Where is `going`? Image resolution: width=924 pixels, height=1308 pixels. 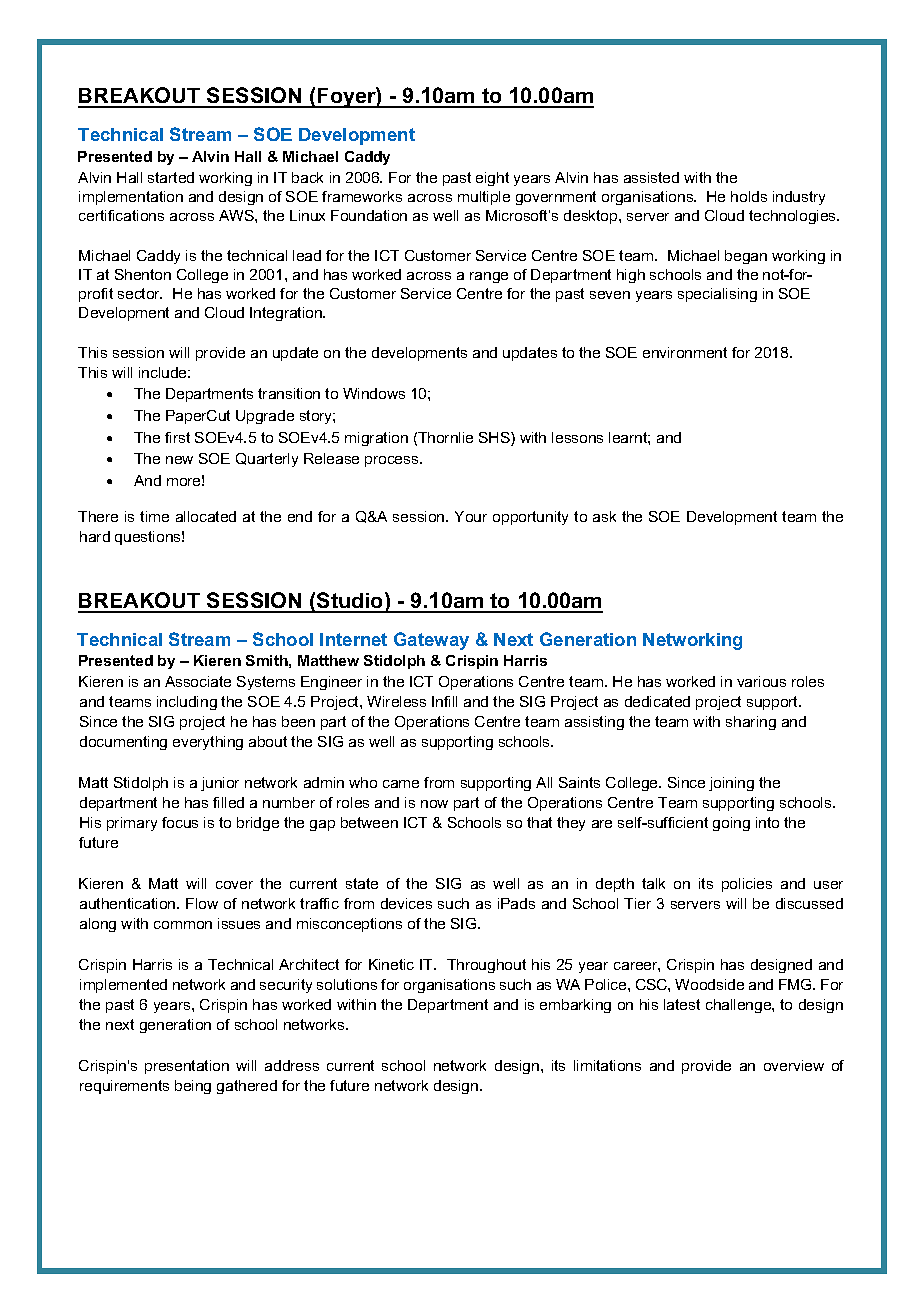
going is located at coordinates (731, 824).
